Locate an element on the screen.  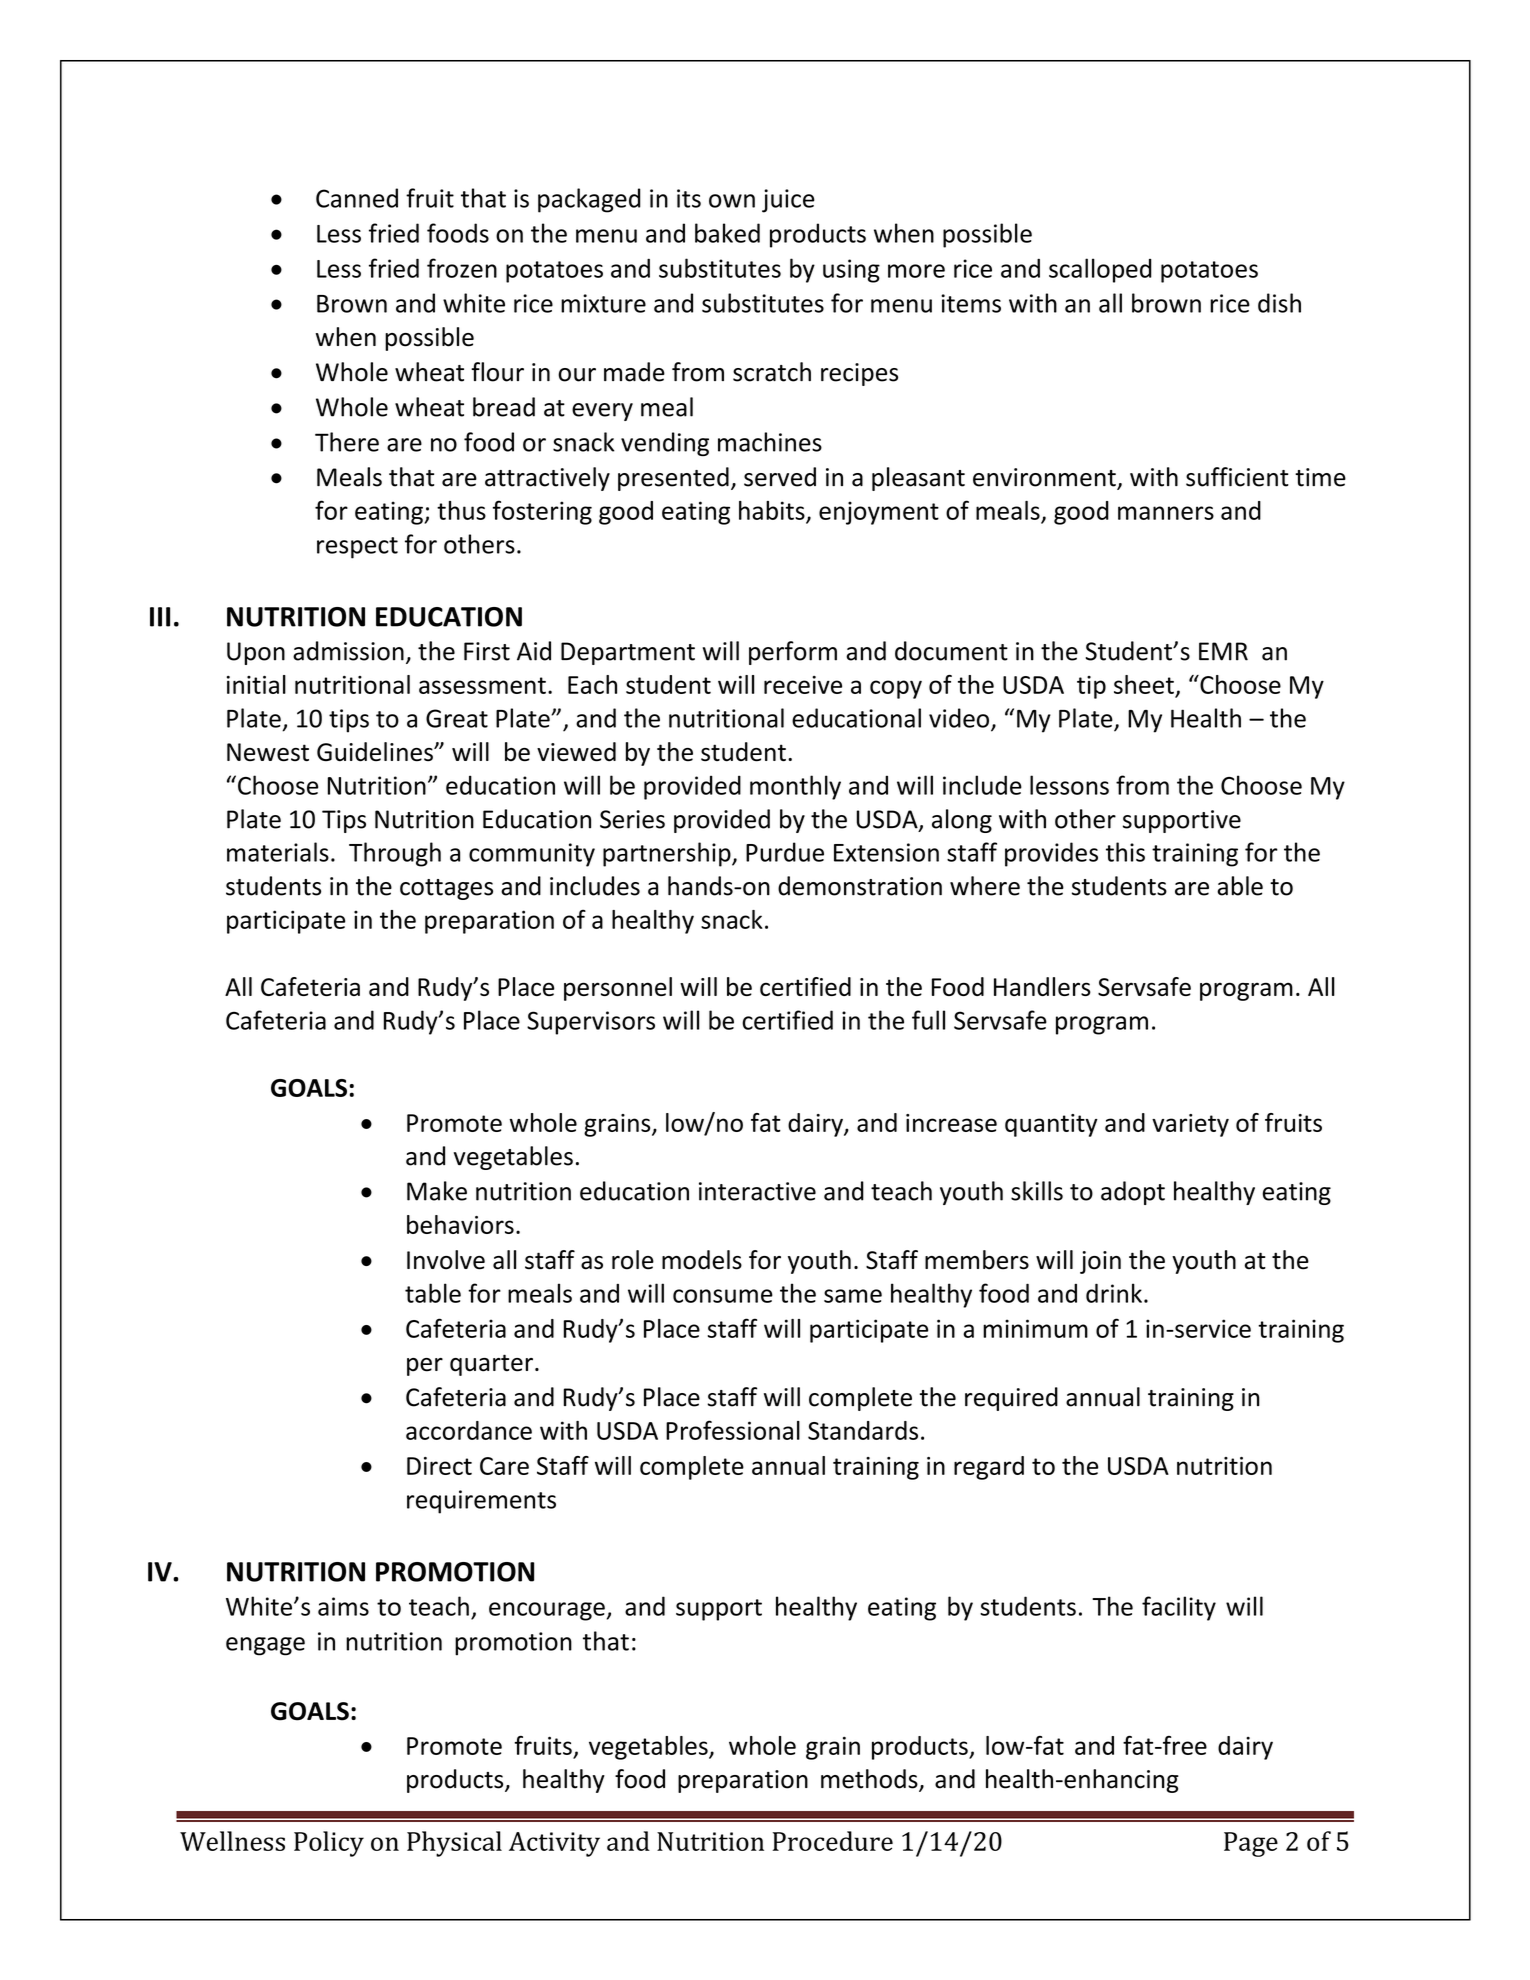
Professional is located at coordinates (733, 1430).
